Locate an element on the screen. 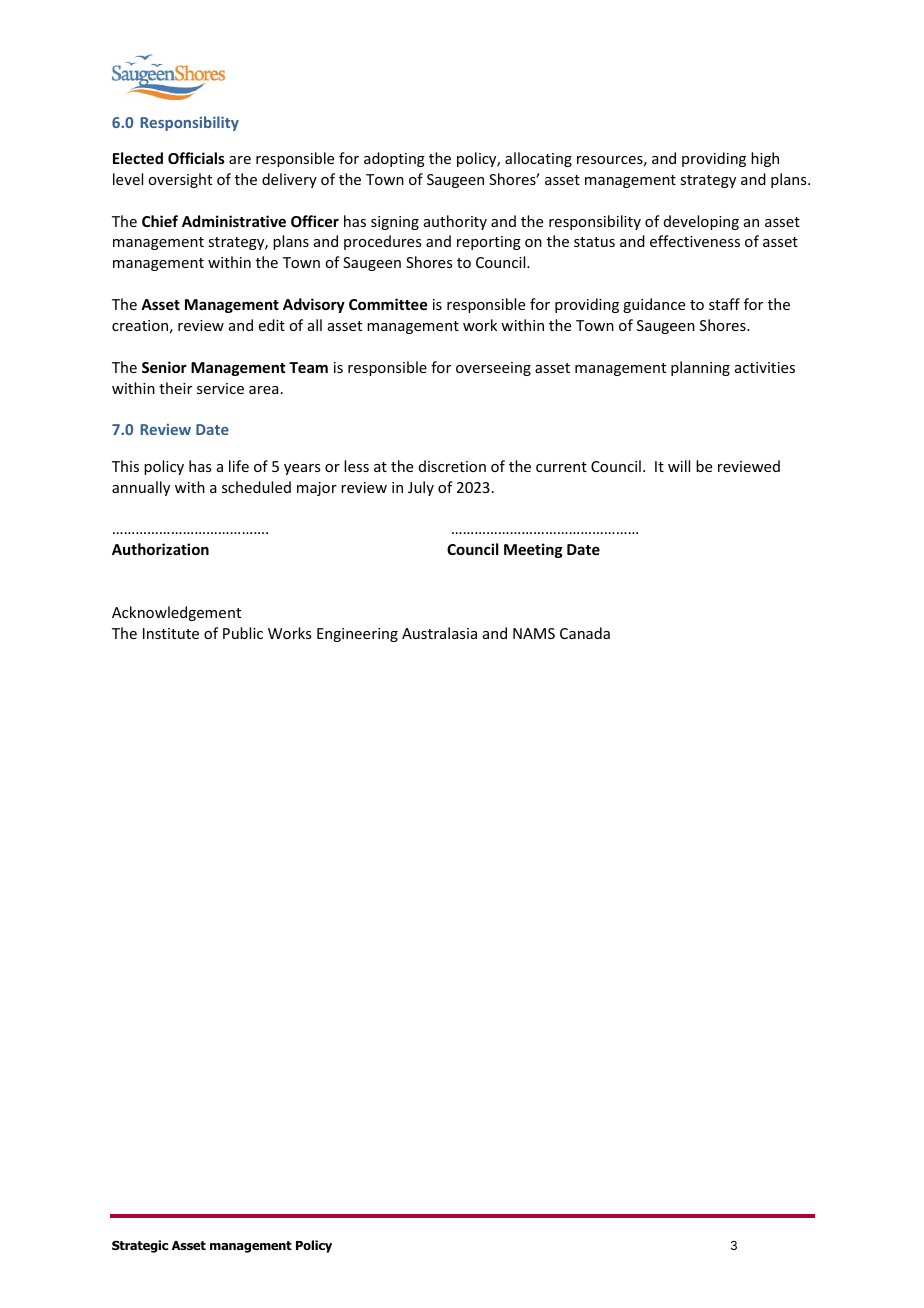 The height and width of the screenshot is (1308, 924). Authorization is located at coordinates (160, 549).
